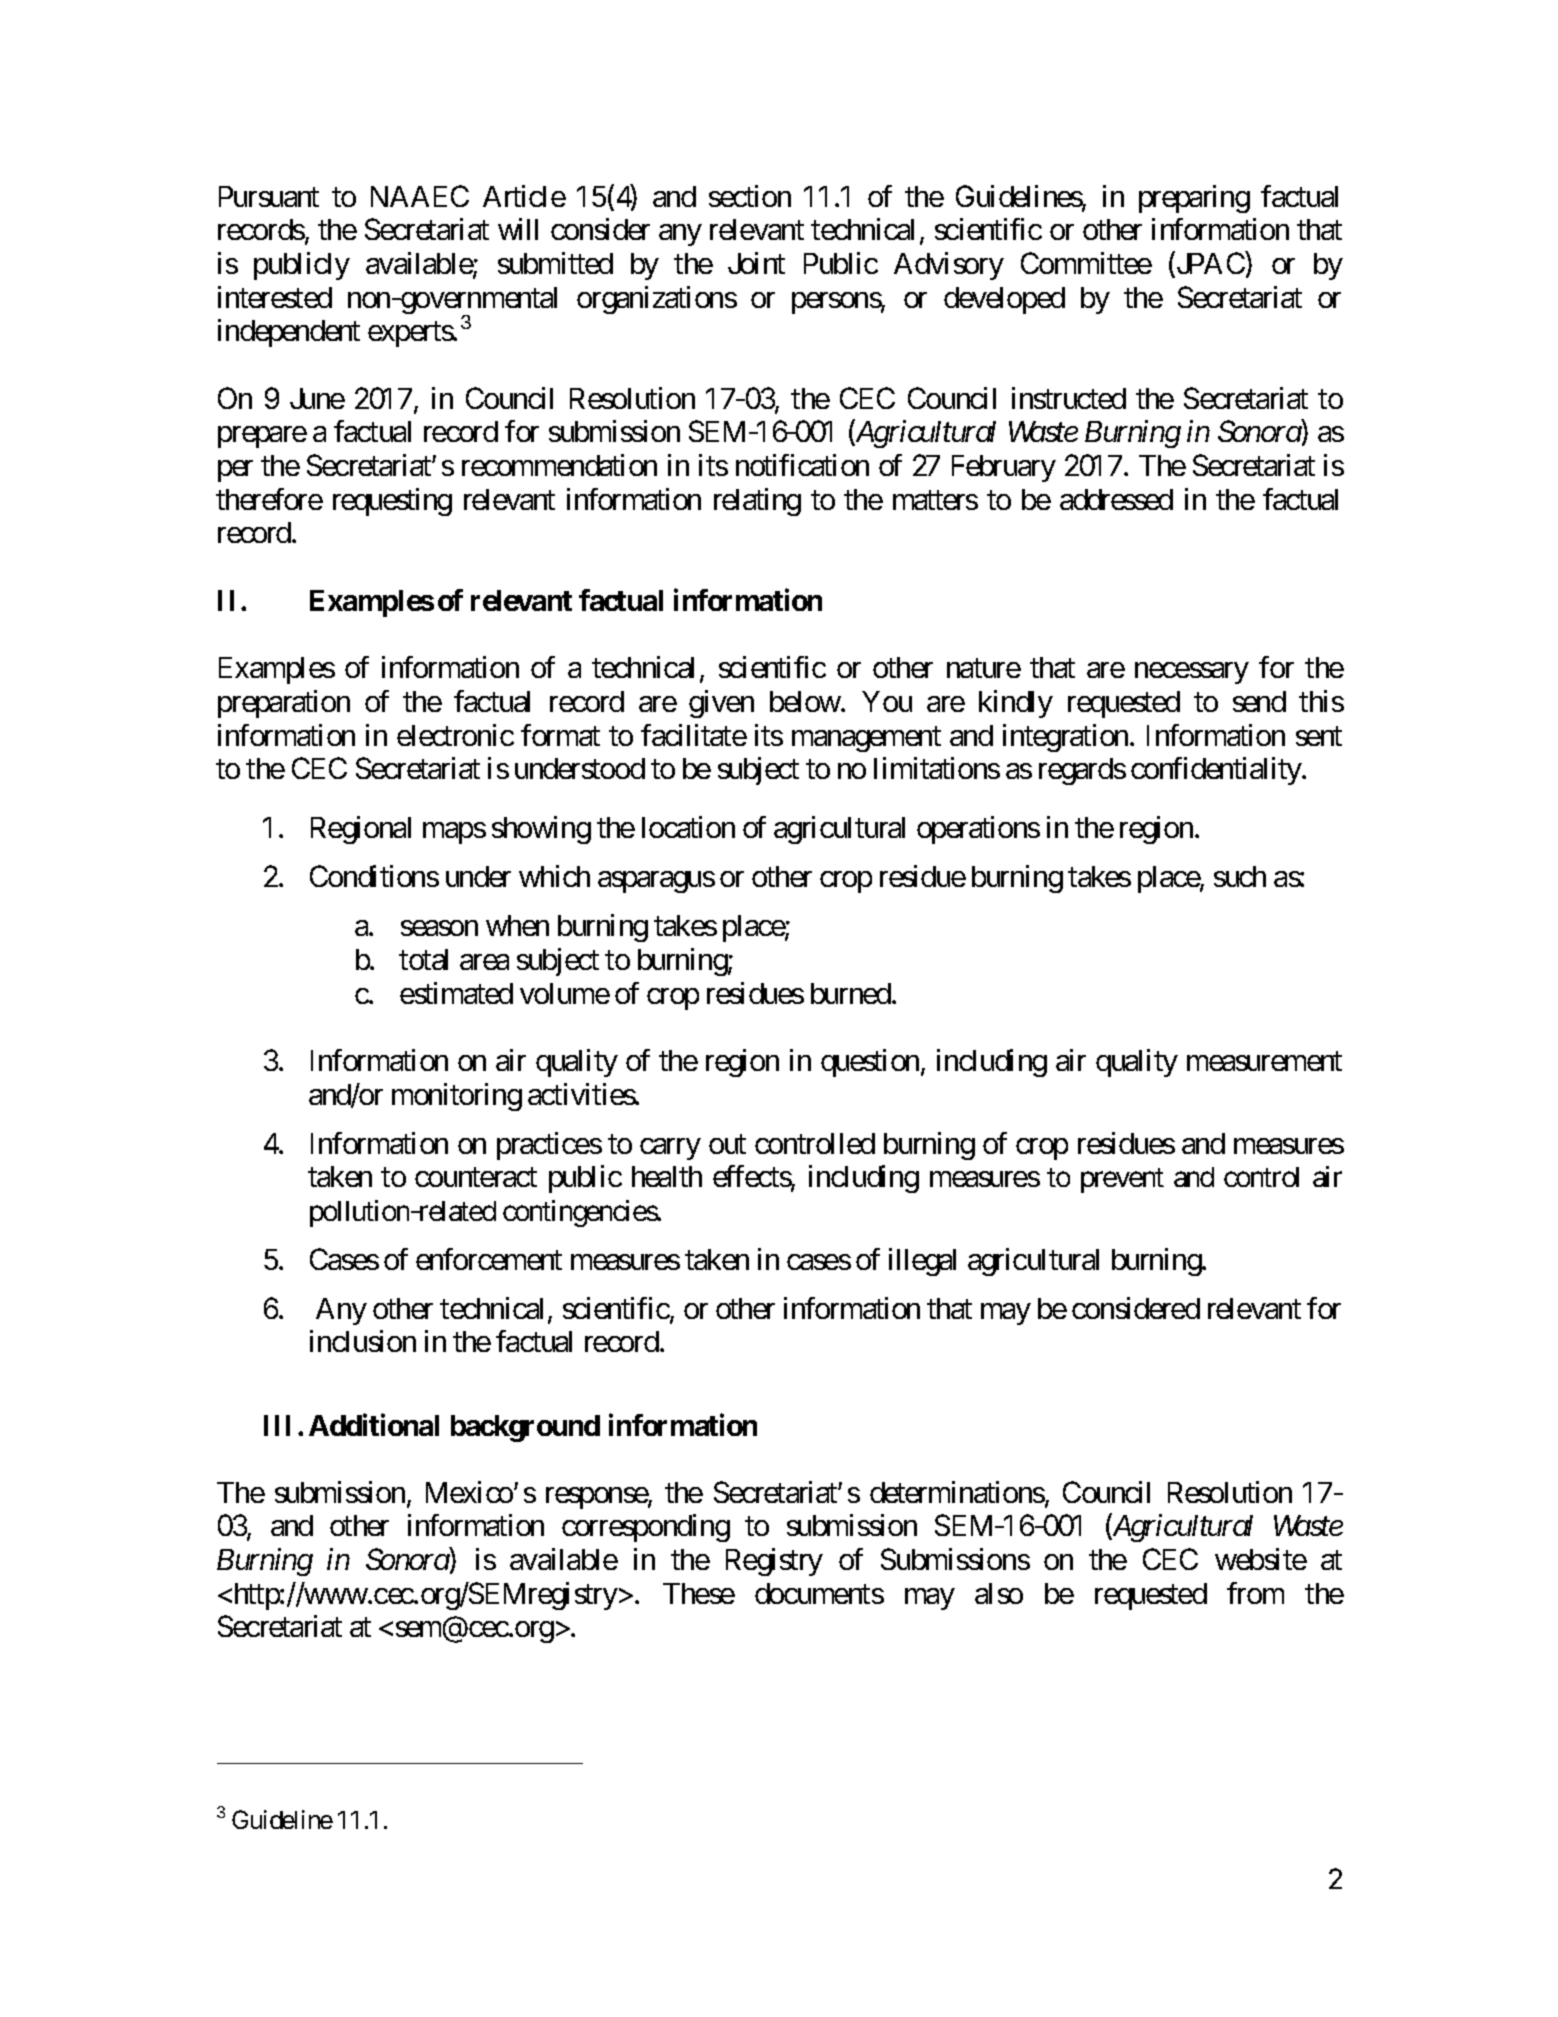  Describe the element at coordinates (363, 1341) in the screenshot. I see `inclusion` at that location.
